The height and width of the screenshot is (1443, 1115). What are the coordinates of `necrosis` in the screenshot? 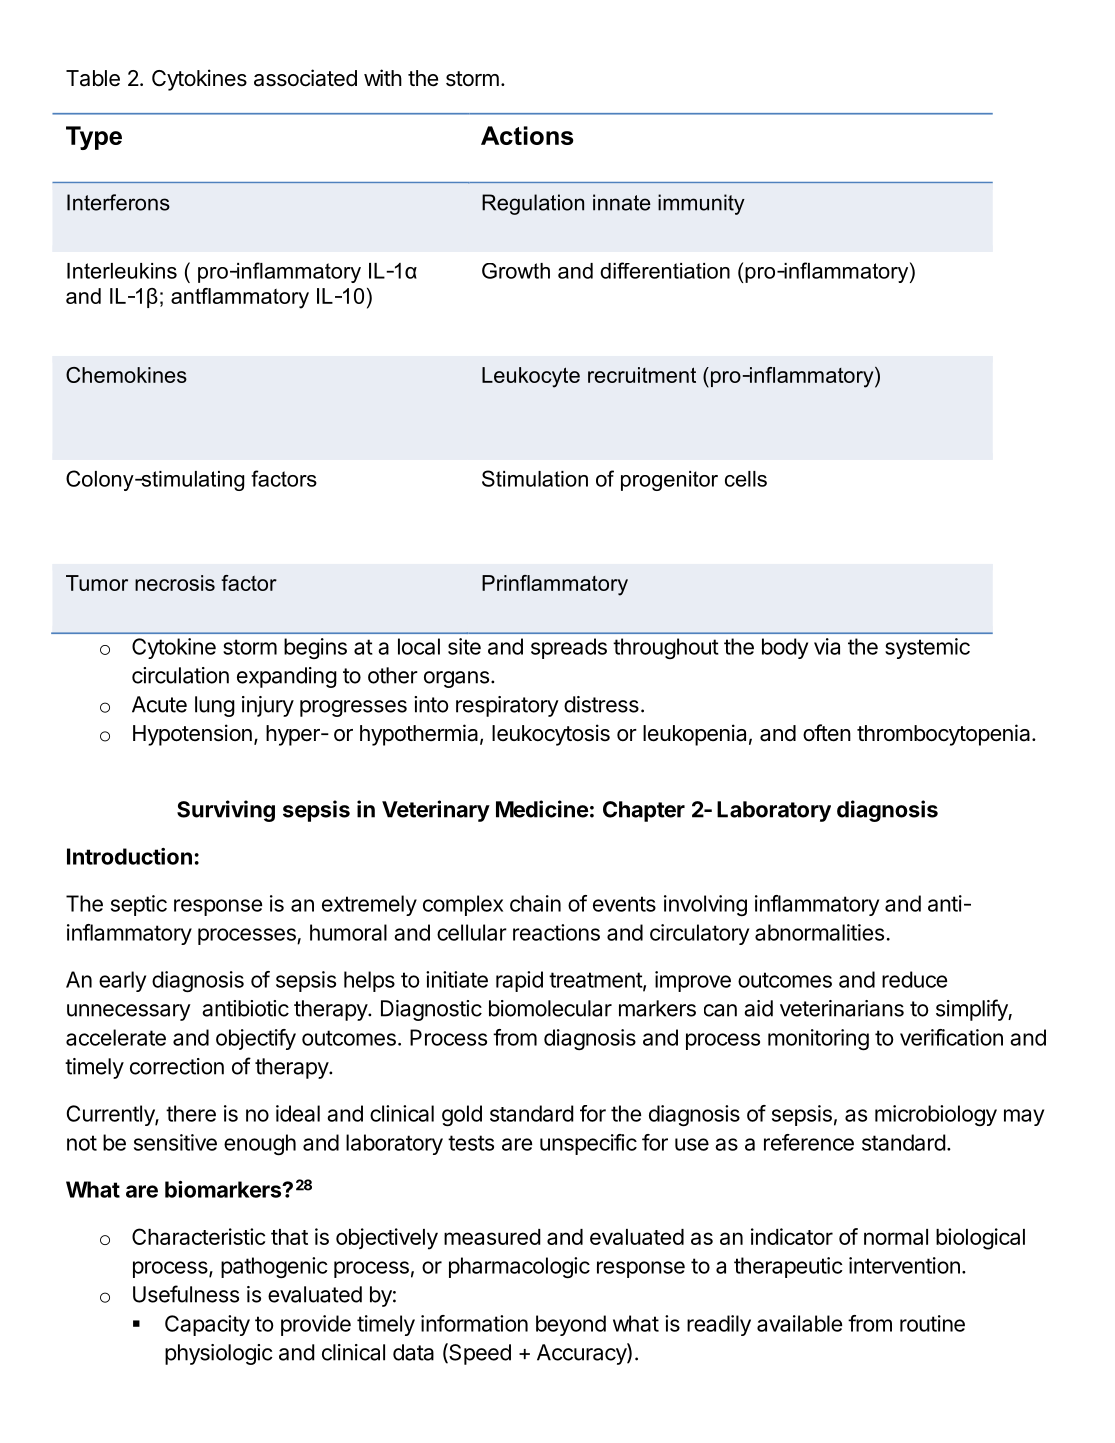 It's located at (175, 583).
